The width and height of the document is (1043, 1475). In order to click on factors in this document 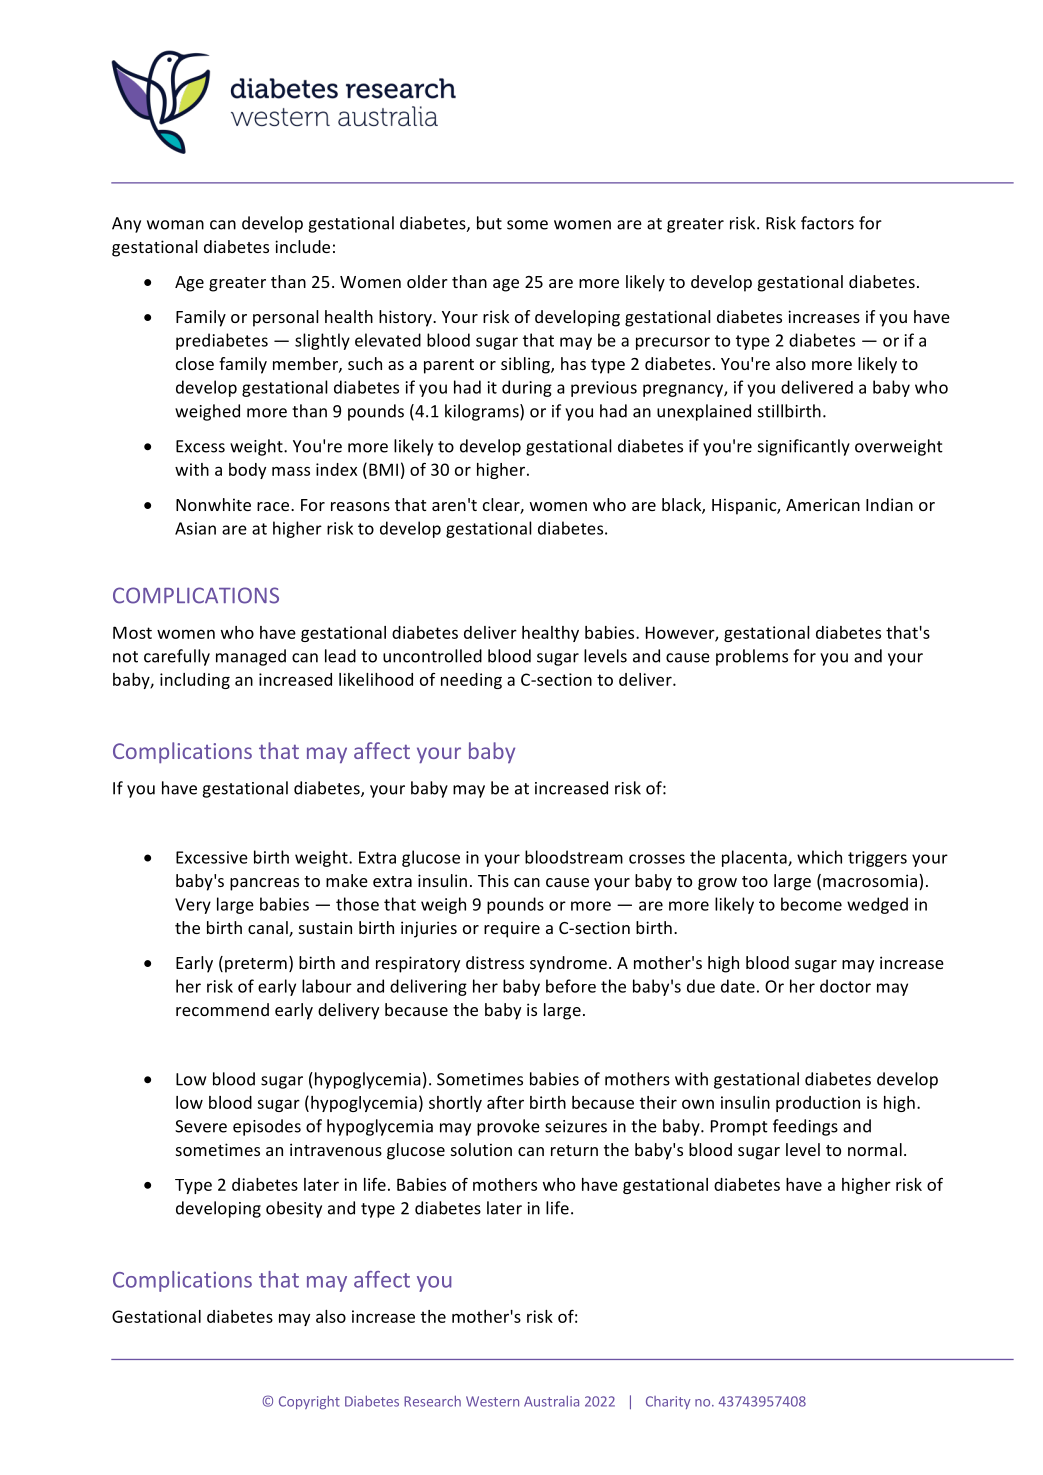, I will do `click(827, 223)`.
